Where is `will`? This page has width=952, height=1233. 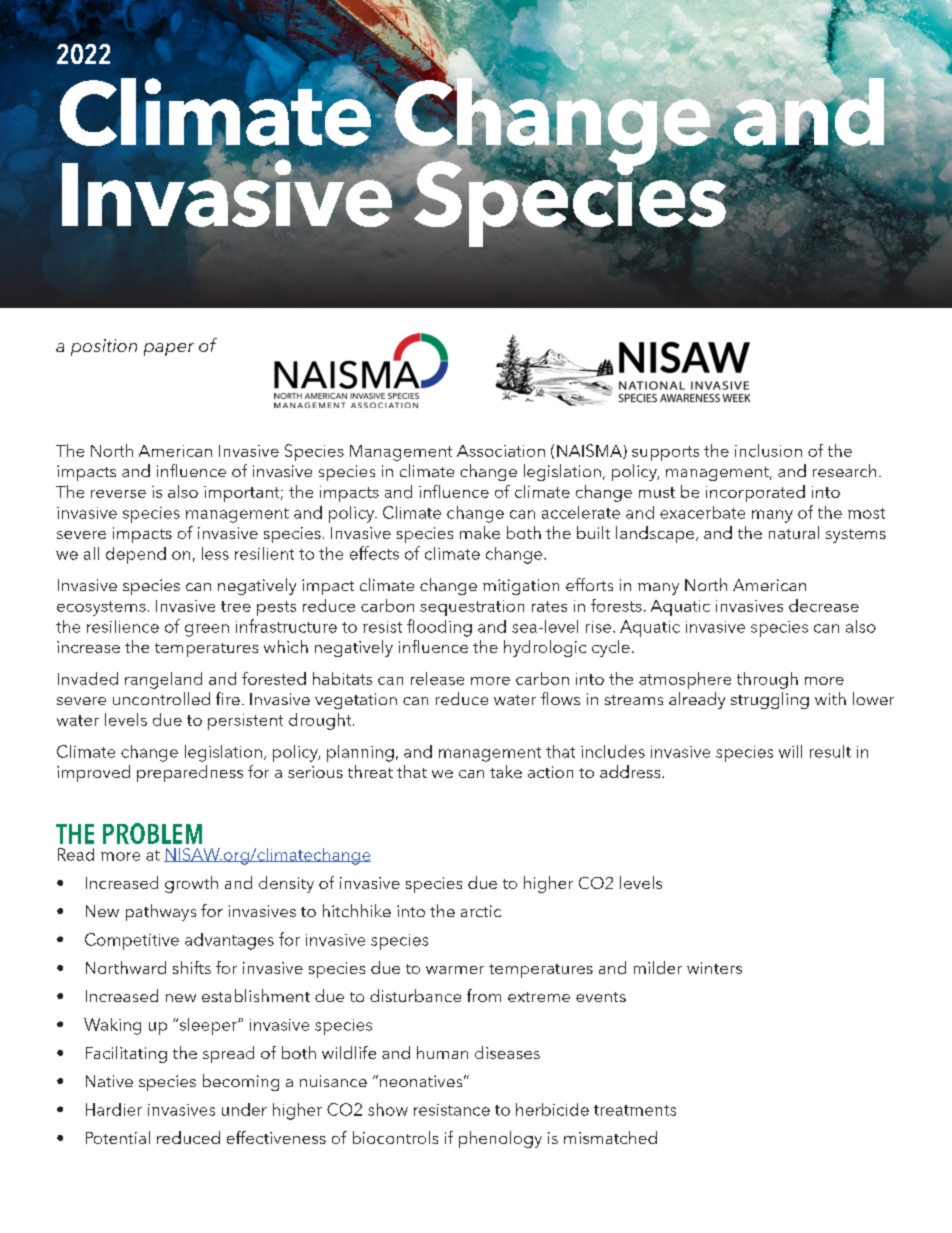 will is located at coordinates (790, 751).
